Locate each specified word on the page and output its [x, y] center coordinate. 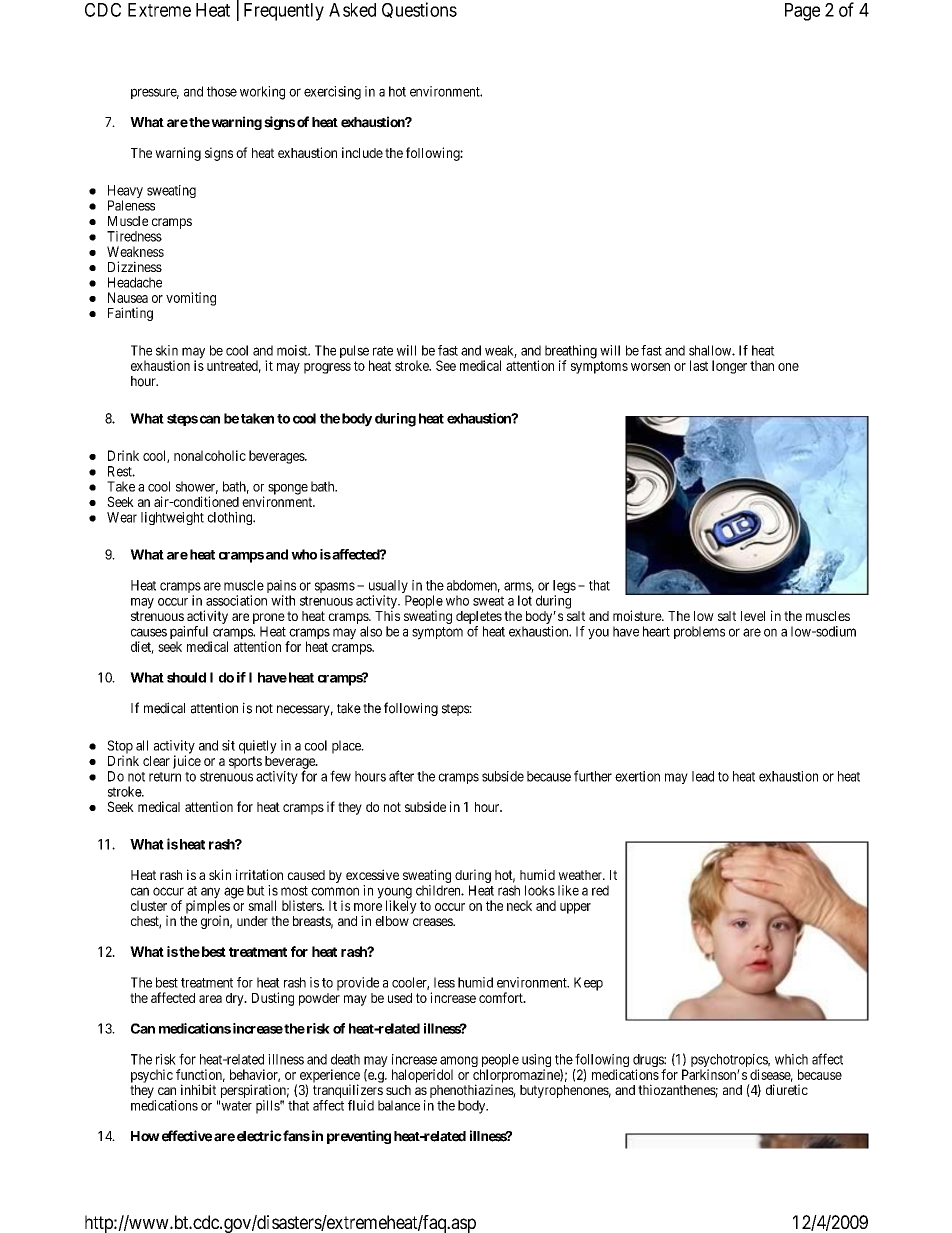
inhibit [198, 1089]
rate [383, 351]
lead [703, 776]
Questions [419, 10]
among [459, 1063]
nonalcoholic [210, 455]
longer [729, 367]
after [401, 776]
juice [187, 762]
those [222, 91]
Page [802, 12]
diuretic [787, 1089]
